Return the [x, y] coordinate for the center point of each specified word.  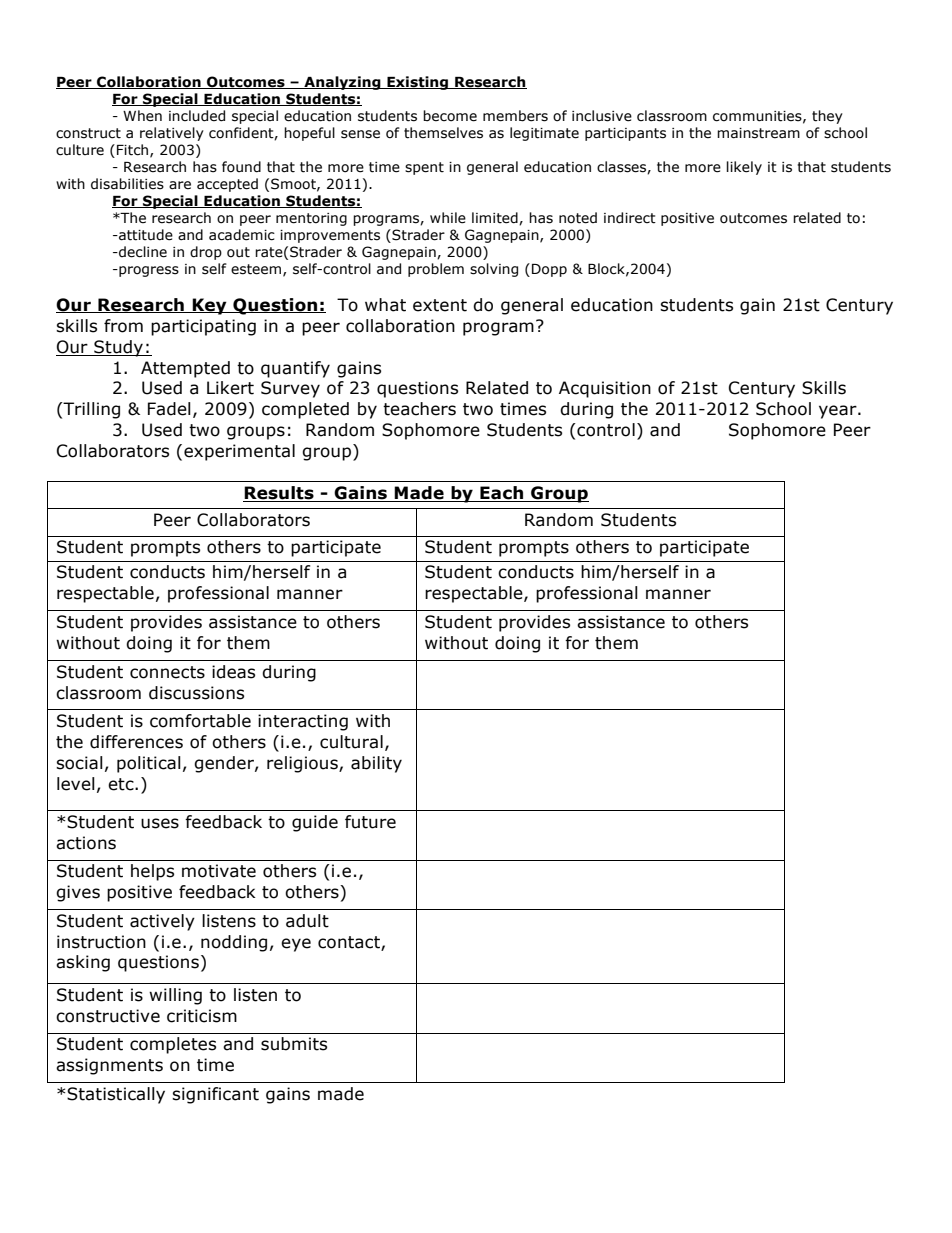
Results [279, 494]
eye [296, 945]
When [142, 116]
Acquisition [605, 389]
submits [294, 1044]
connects [167, 672]
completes [173, 1045]
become [450, 116]
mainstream [758, 133]
